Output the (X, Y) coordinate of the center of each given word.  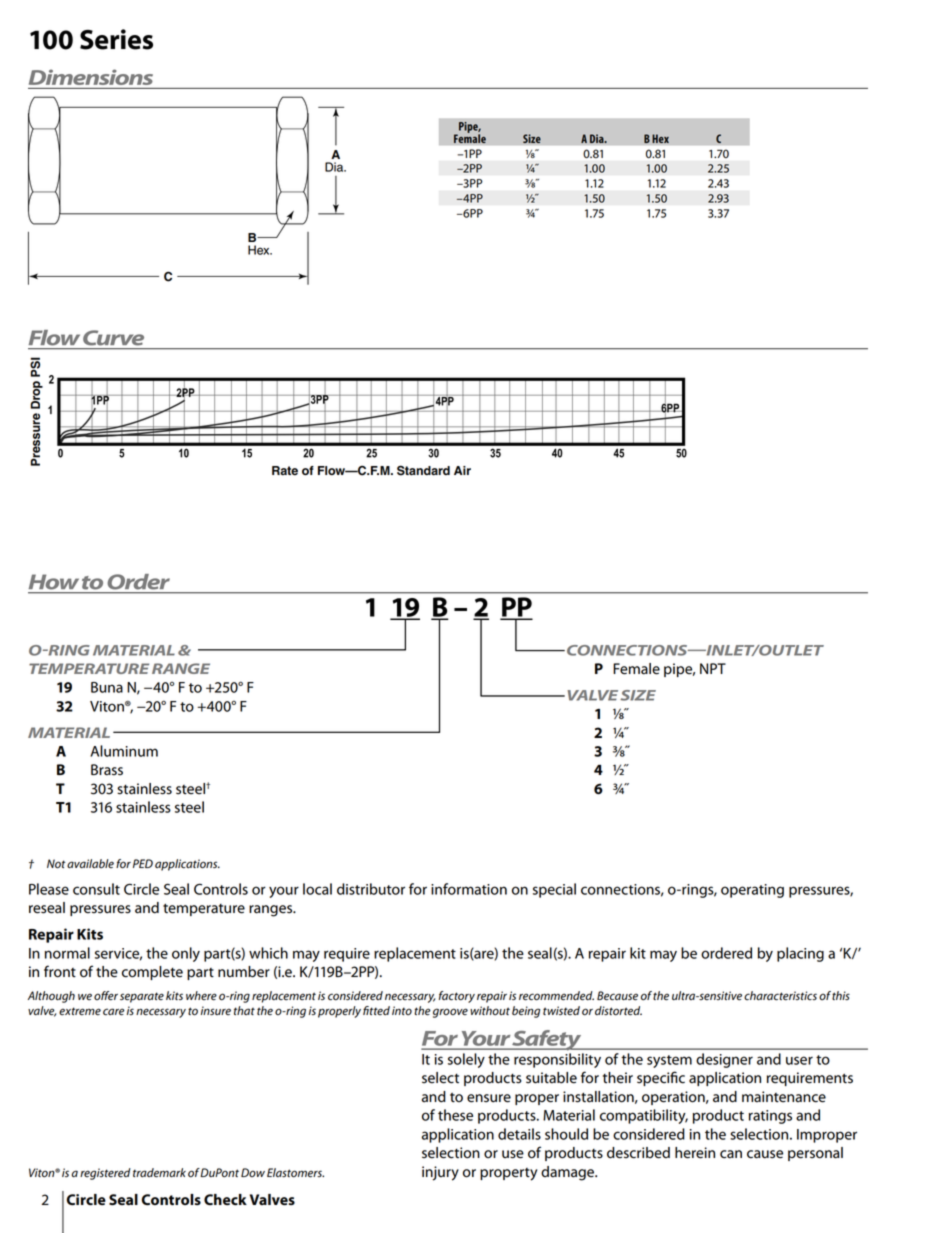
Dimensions (91, 77)
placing (800, 954)
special (554, 890)
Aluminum (124, 751)
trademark (159, 1173)
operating (752, 891)
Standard (423, 470)
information (469, 889)
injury (440, 1173)
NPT (713, 668)
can (731, 1154)
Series (116, 39)
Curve (113, 337)
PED (143, 863)
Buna (107, 687)
